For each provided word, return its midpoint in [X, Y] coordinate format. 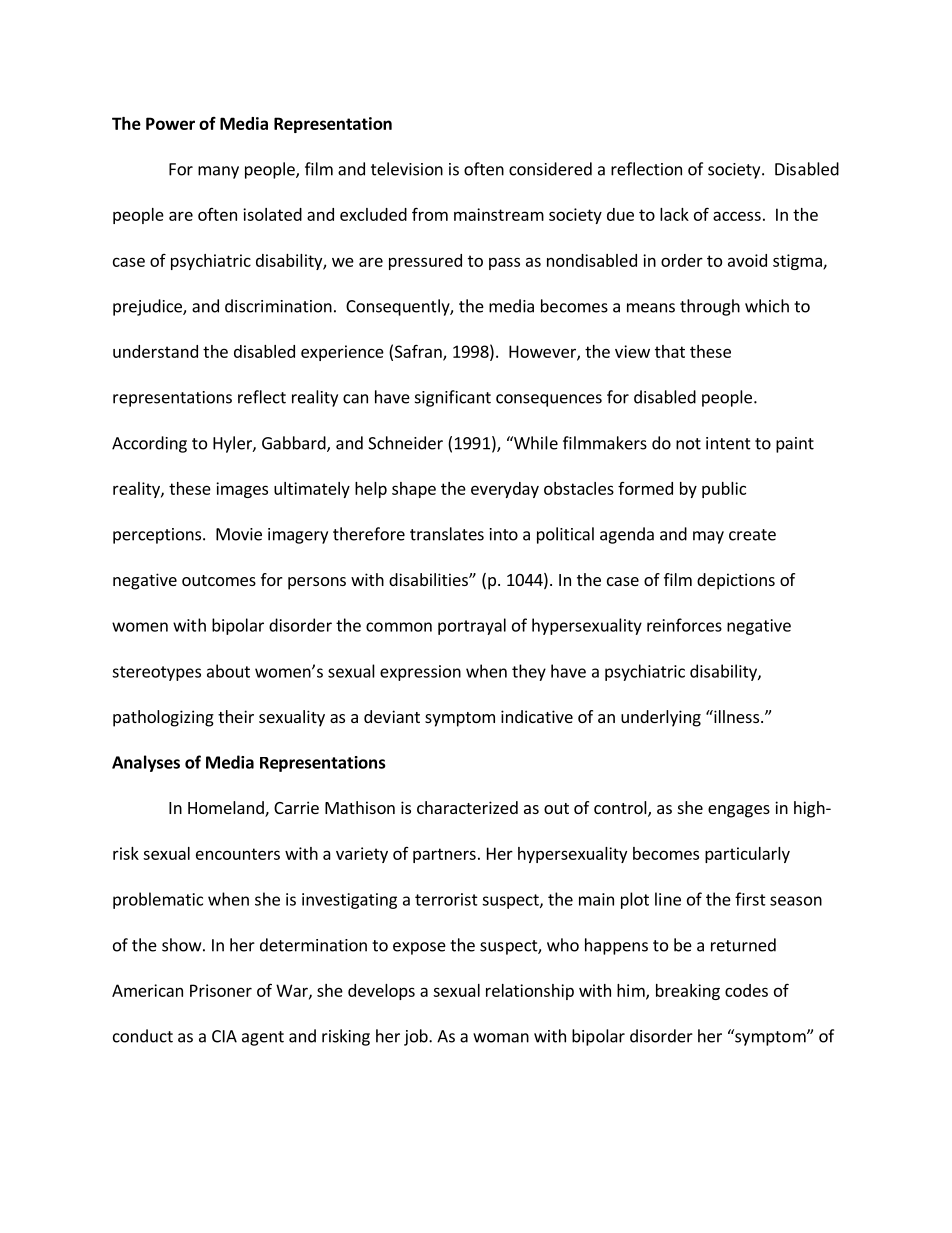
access [737, 216]
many [218, 172]
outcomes [219, 580]
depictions [736, 581]
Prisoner [221, 990]
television [407, 169]
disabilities [429, 579]
